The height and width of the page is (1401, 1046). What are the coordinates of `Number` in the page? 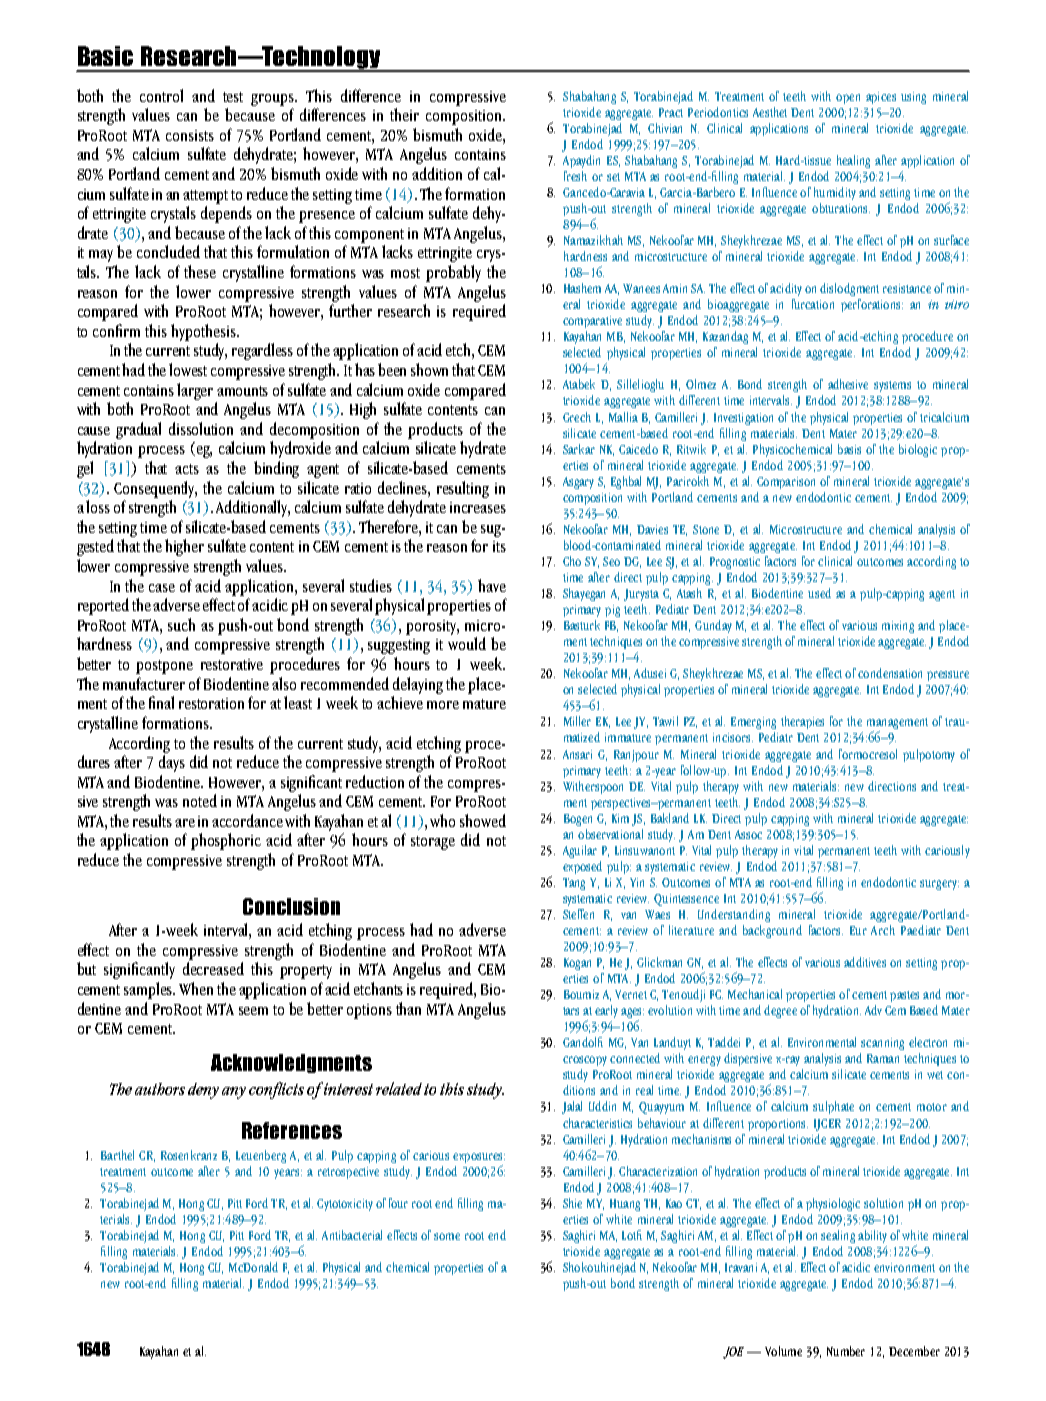 It's located at (846, 1351).
